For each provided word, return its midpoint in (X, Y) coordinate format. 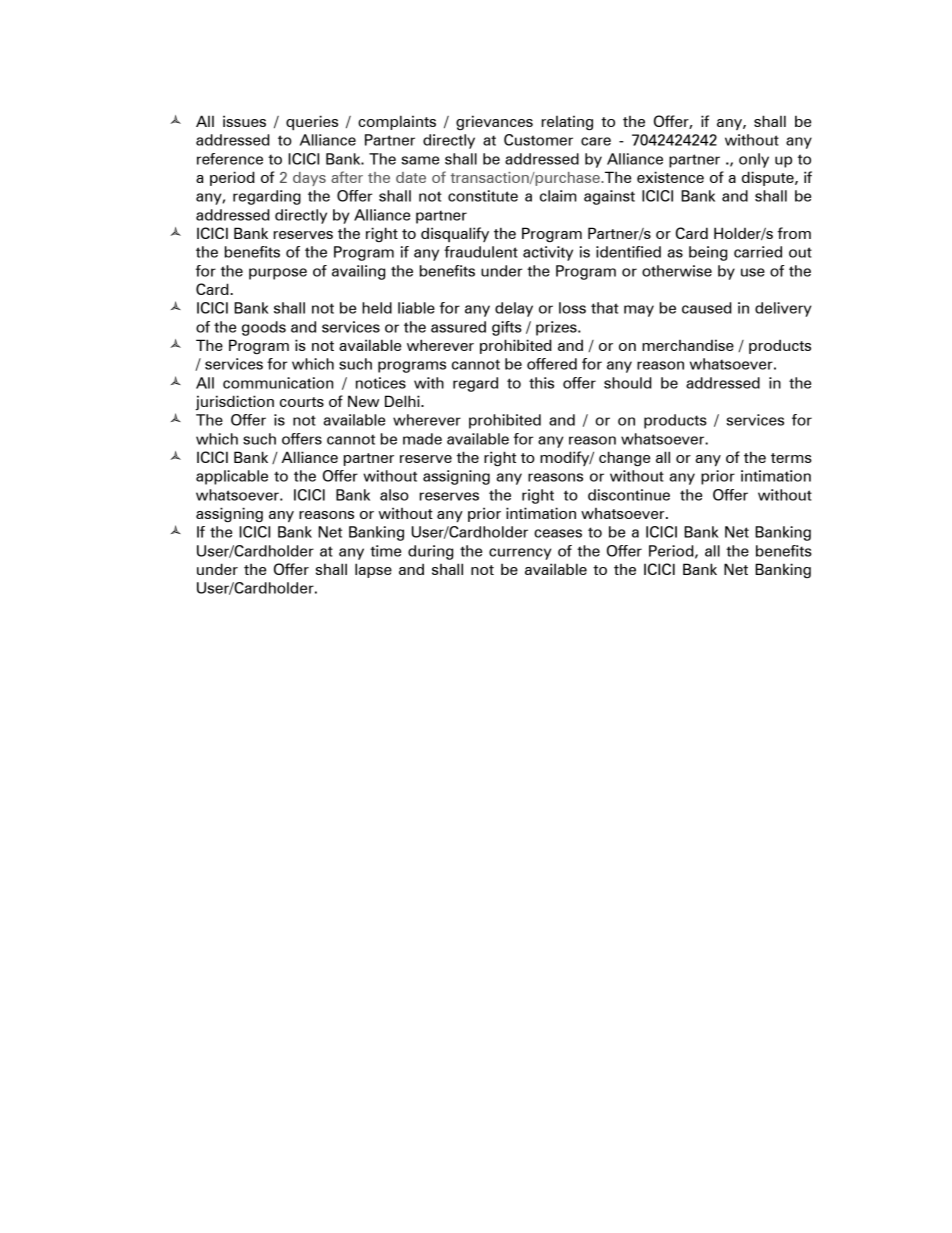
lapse (373, 570)
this (541, 383)
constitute (483, 196)
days (309, 179)
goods (264, 328)
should (628, 383)
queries (312, 122)
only (754, 160)
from (794, 233)
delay (514, 309)
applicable (232, 477)
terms (791, 458)
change (624, 458)
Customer (538, 140)
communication (278, 383)
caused (707, 308)
